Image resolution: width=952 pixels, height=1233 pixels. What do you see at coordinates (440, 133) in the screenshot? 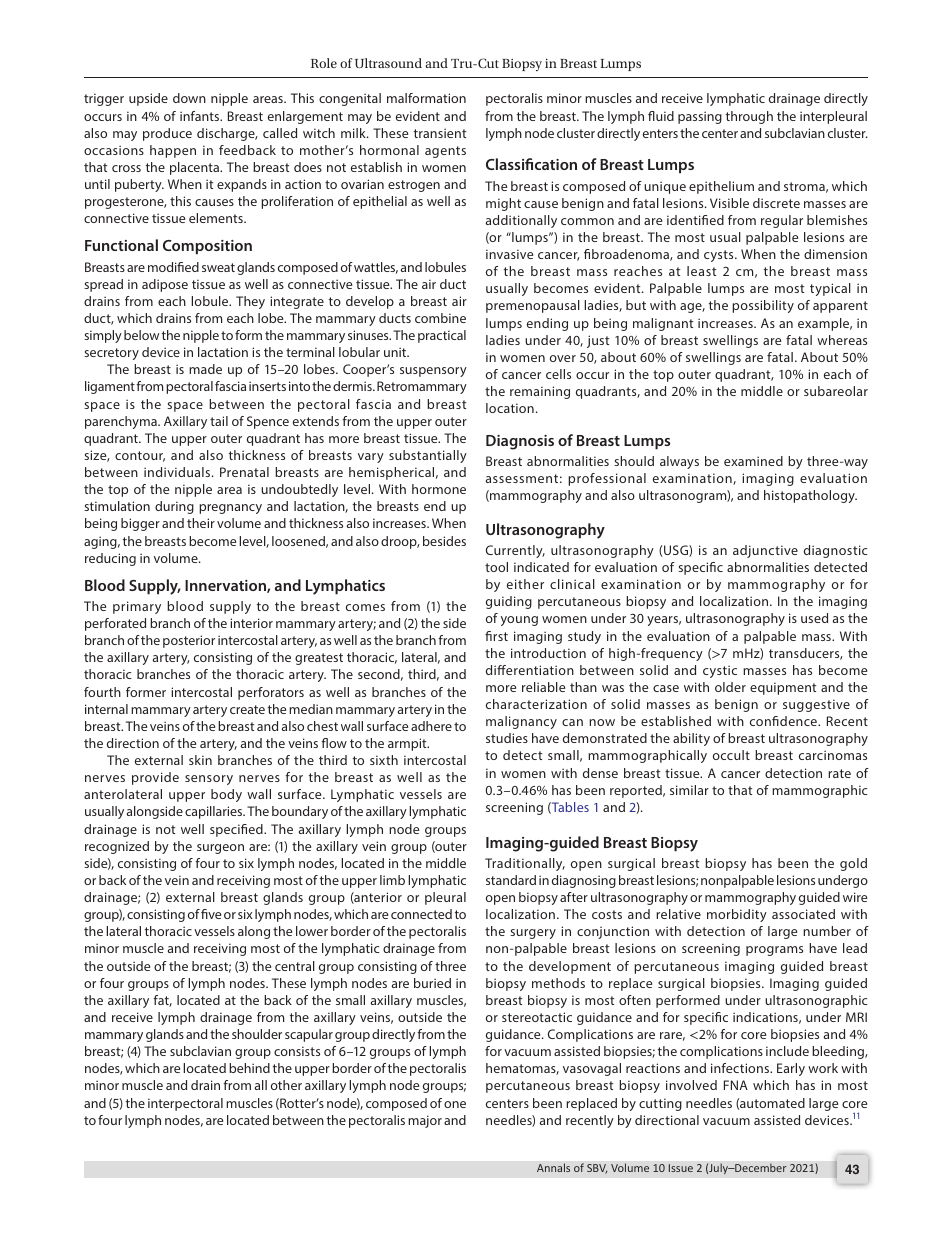
I see `transient` at bounding box center [440, 133].
